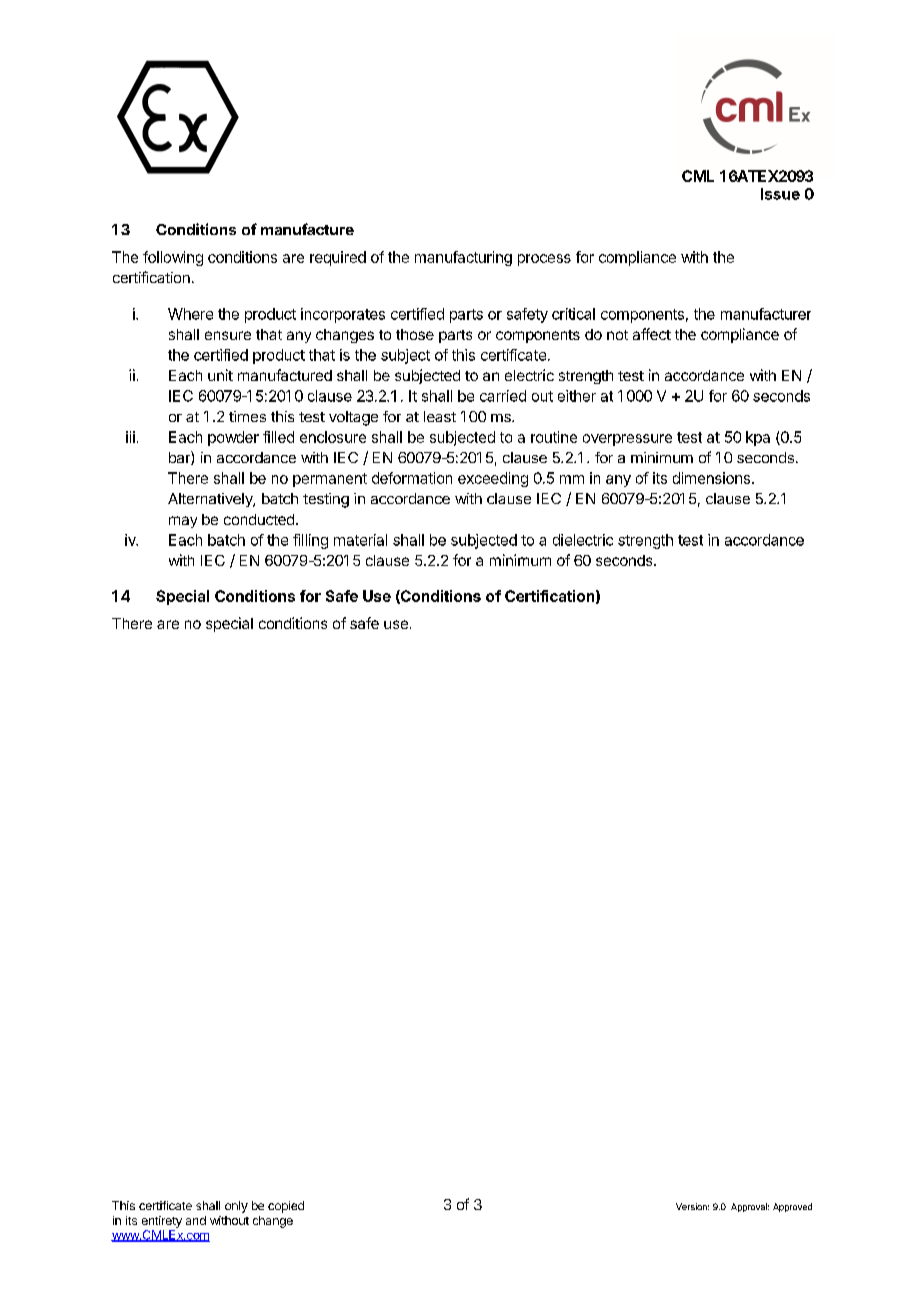  I want to click on may, so click(183, 522).
